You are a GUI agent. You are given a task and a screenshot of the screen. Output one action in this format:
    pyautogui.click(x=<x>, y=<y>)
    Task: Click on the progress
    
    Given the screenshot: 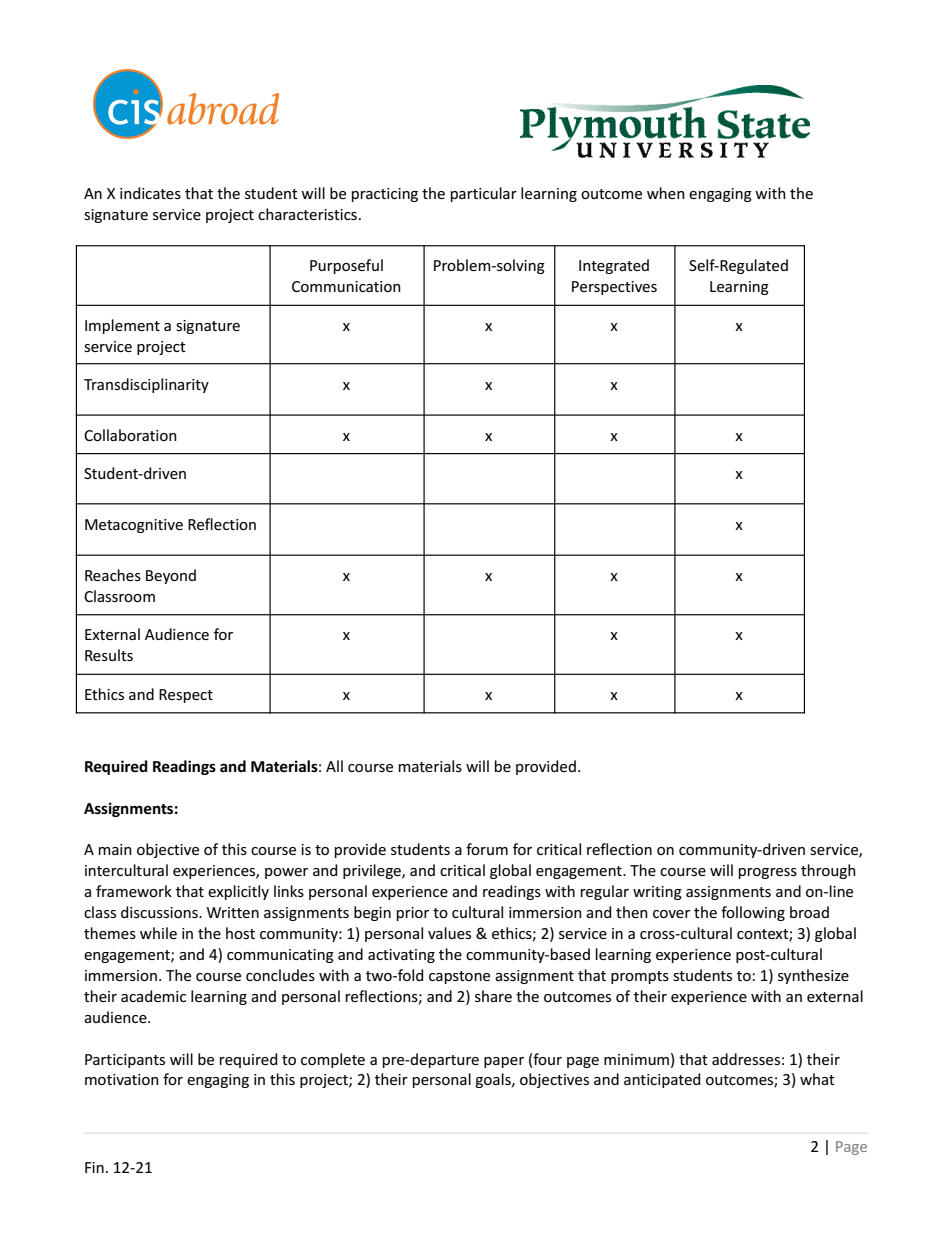 What is the action you would take?
    pyautogui.click(x=768, y=873)
